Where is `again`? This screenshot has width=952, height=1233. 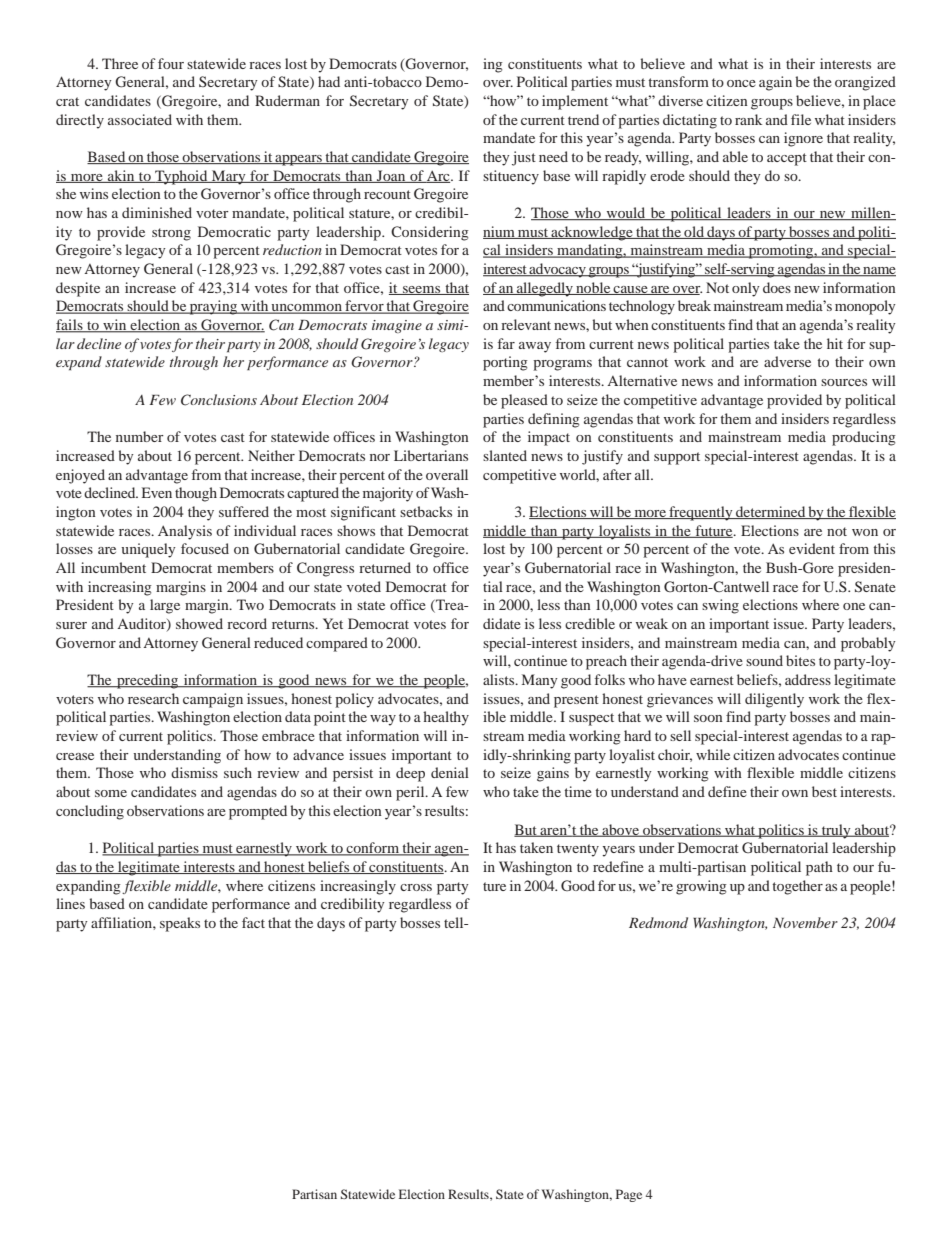 again is located at coordinates (775, 83).
